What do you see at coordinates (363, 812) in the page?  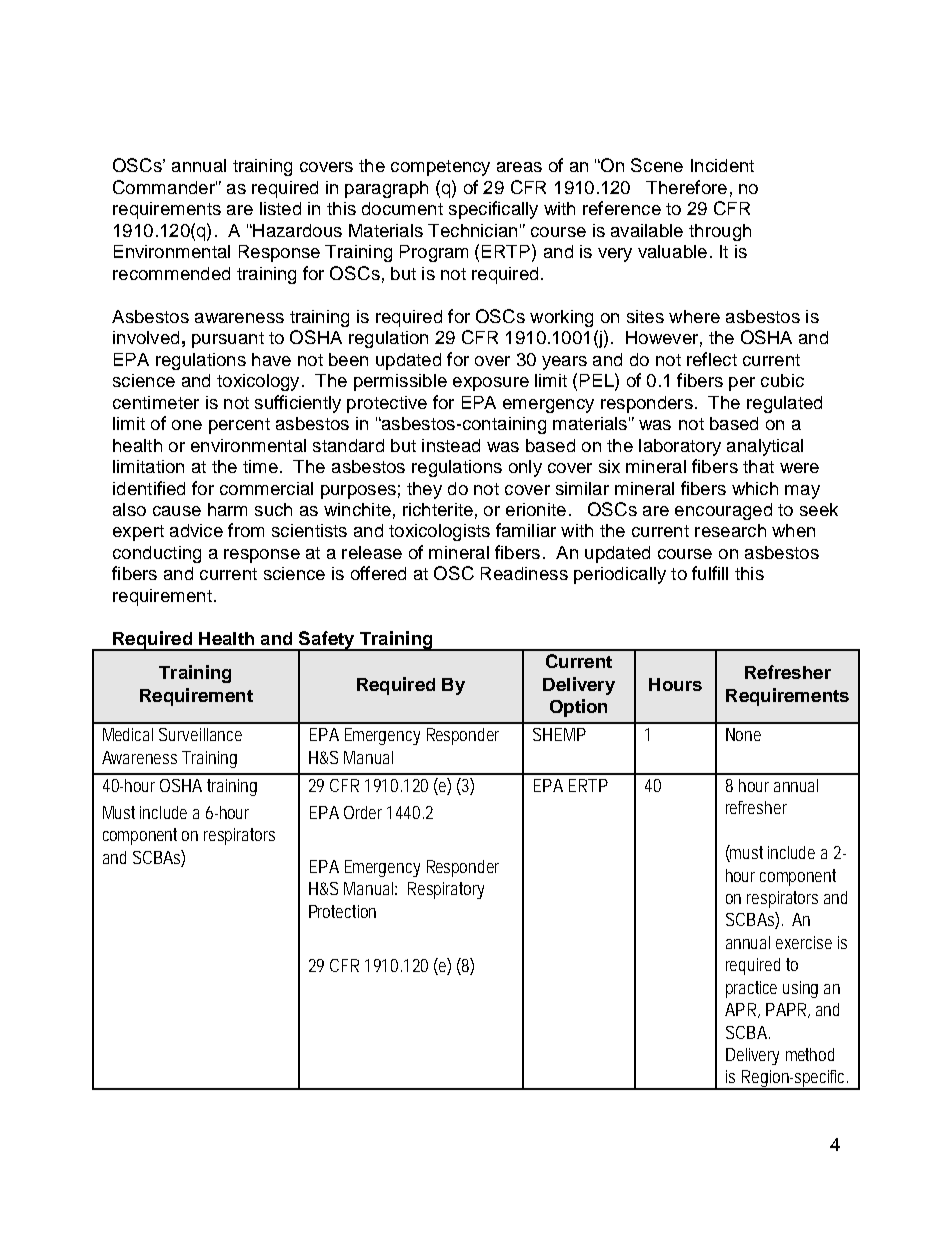 I see `Order` at bounding box center [363, 812].
